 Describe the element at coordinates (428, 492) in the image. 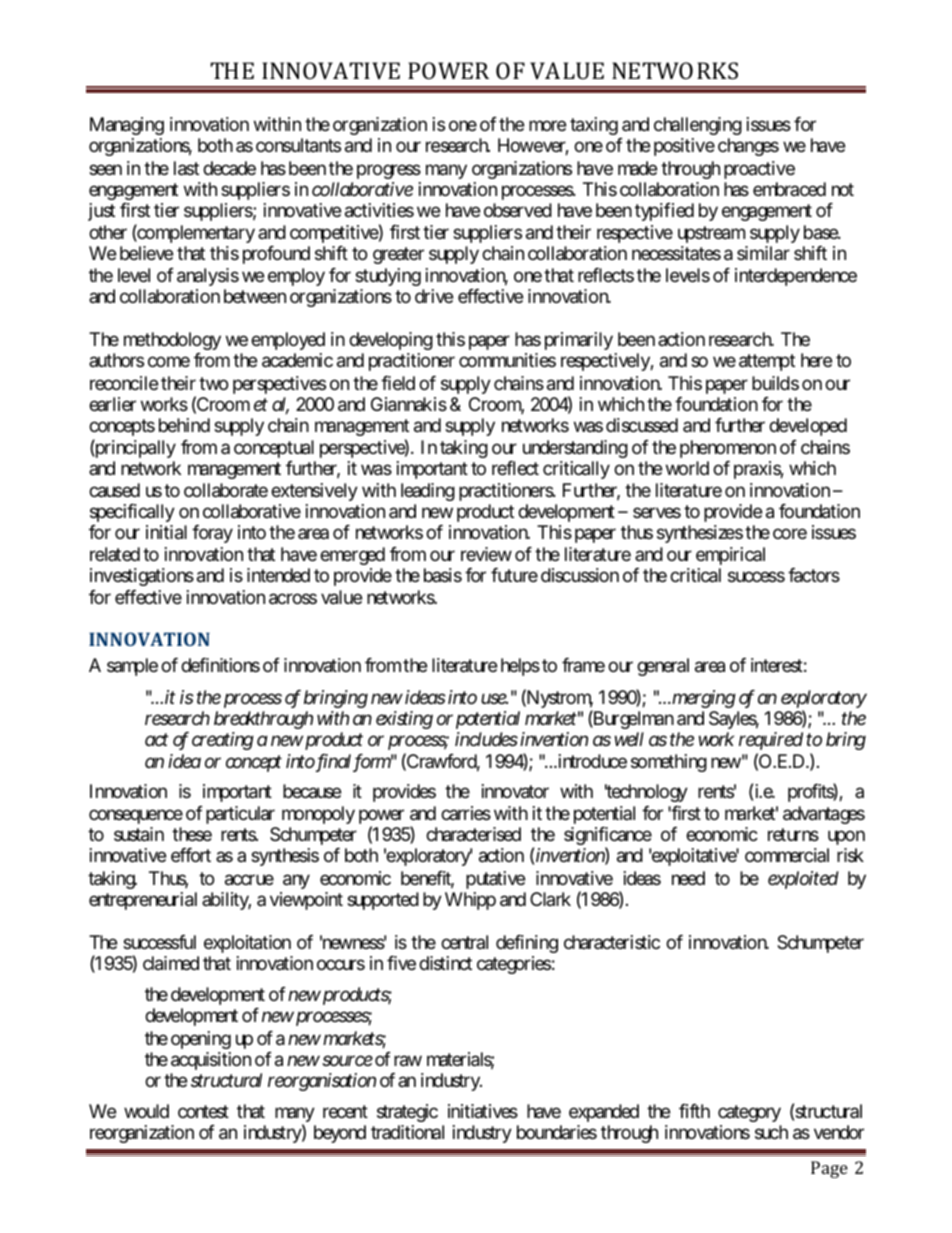

I see `leading` at that location.
